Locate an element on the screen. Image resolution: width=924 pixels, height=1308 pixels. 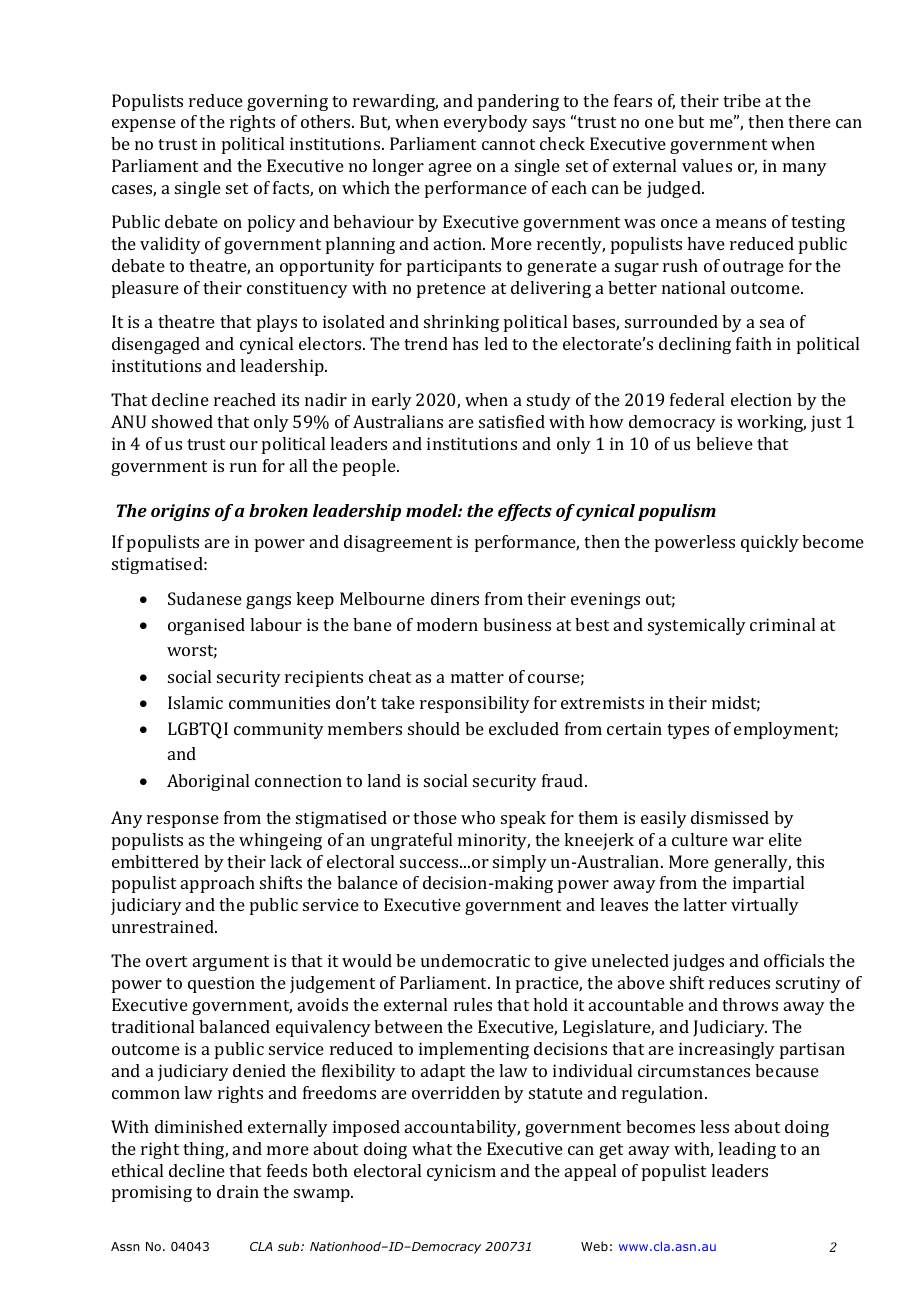
Islamic is located at coordinates (195, 702).
